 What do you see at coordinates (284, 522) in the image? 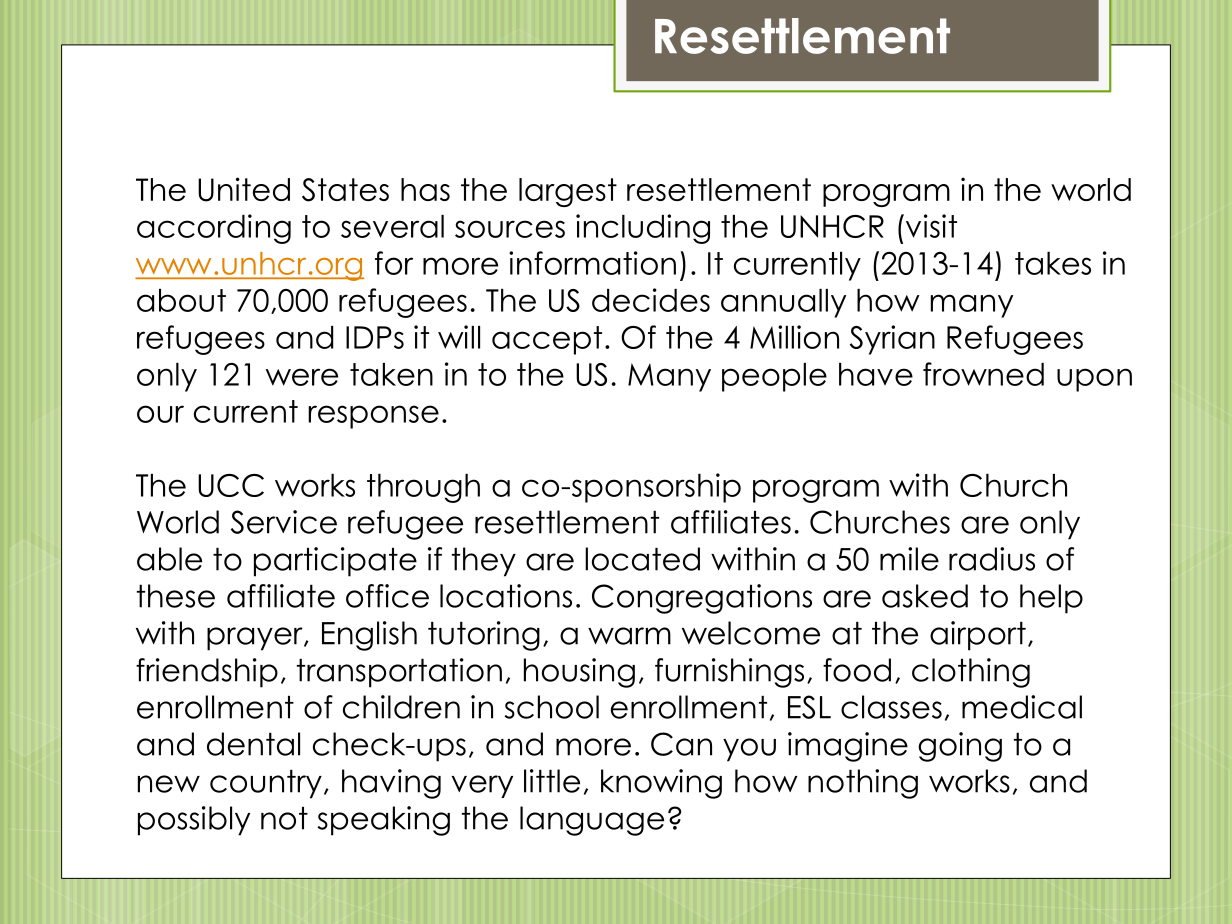
I see `Service` at bounding box center [284, 522].
